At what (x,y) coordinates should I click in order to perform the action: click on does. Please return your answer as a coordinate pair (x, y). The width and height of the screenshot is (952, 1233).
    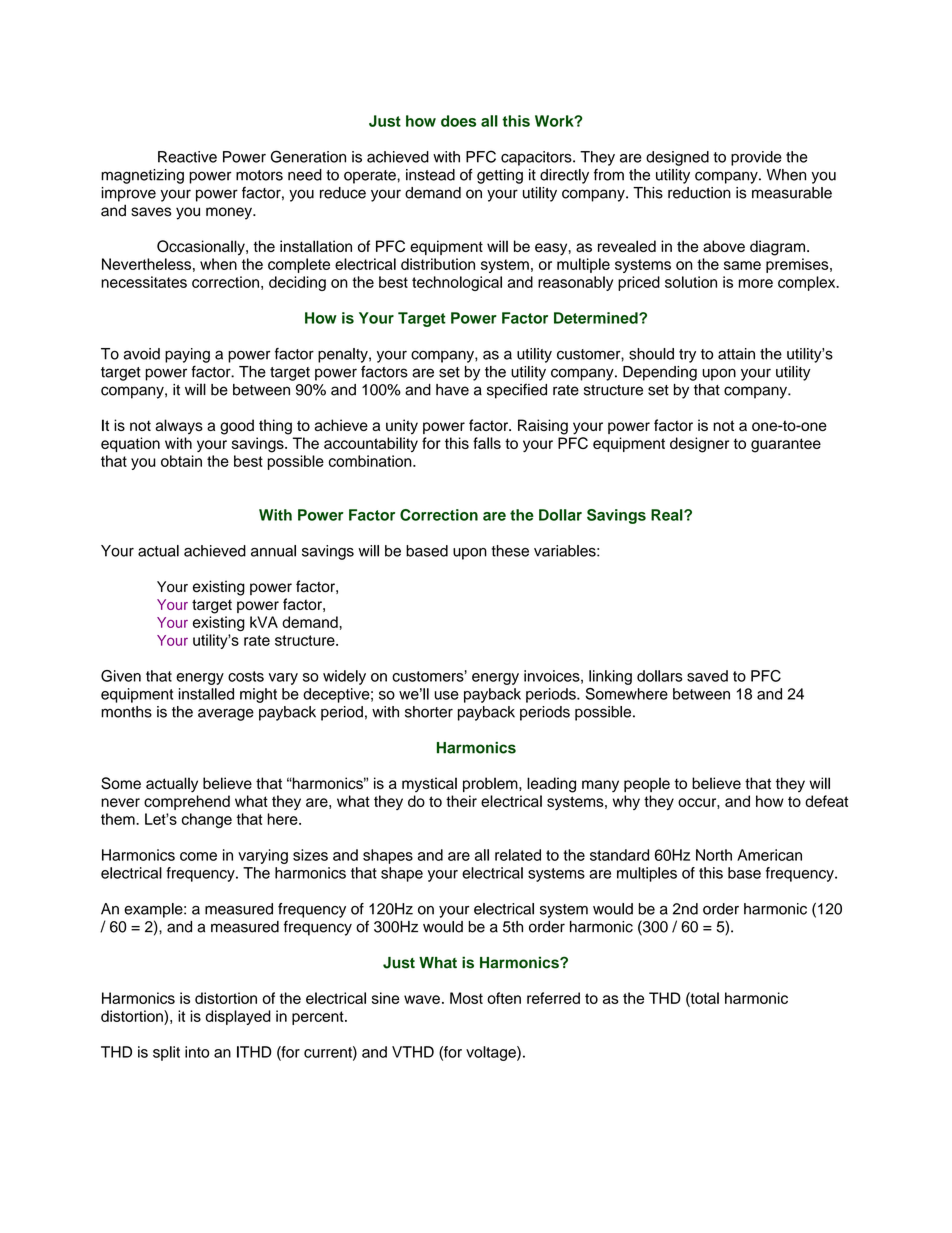
    Looking at the image, I should click on (458, 121).
